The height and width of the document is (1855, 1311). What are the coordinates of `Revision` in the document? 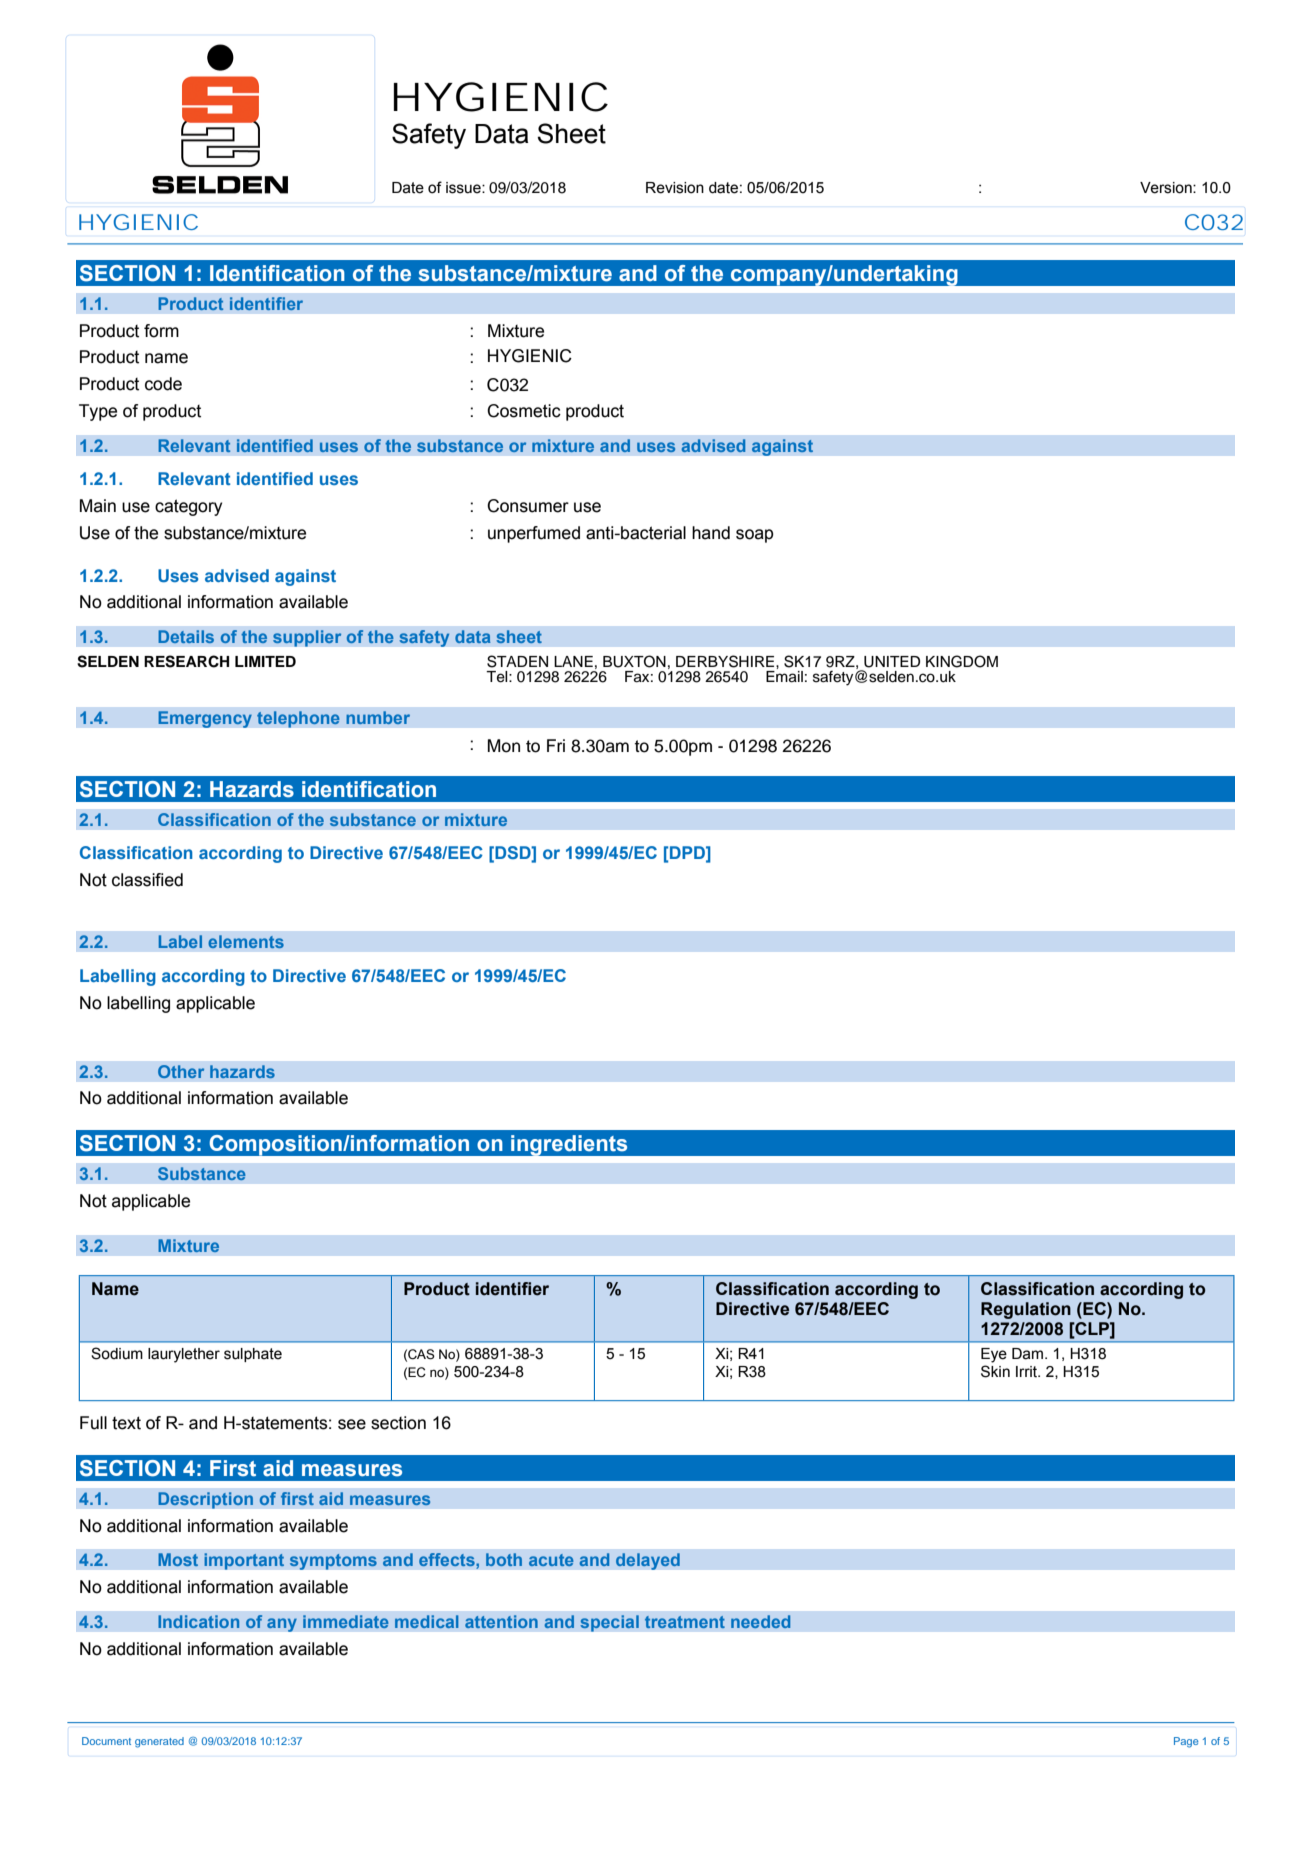 It's located at (675, 188).
